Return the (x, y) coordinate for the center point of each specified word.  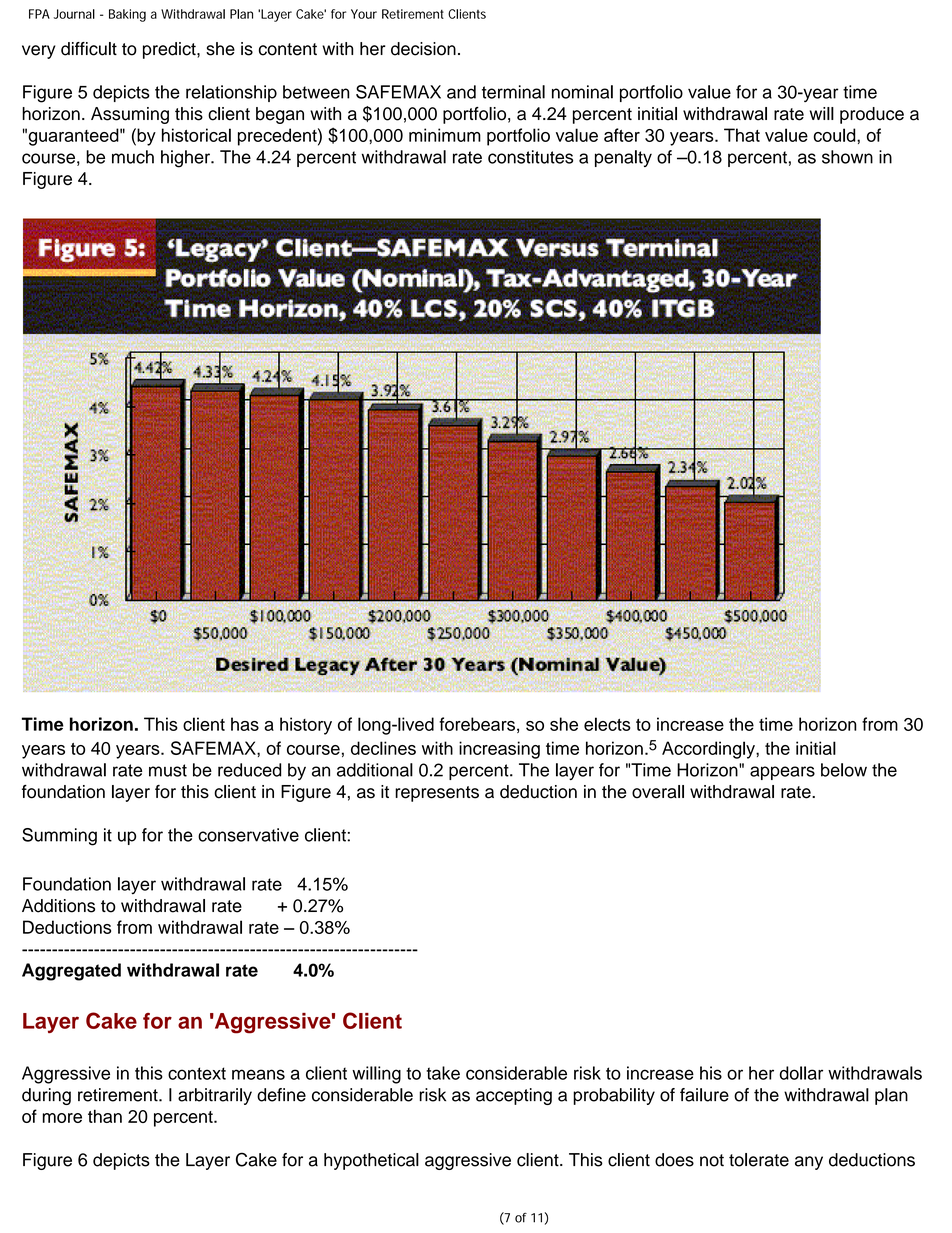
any (809, 1163)
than (105, 1116)
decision (423, 49)
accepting (514, 1096)
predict (170, 50)
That (742, 135)
